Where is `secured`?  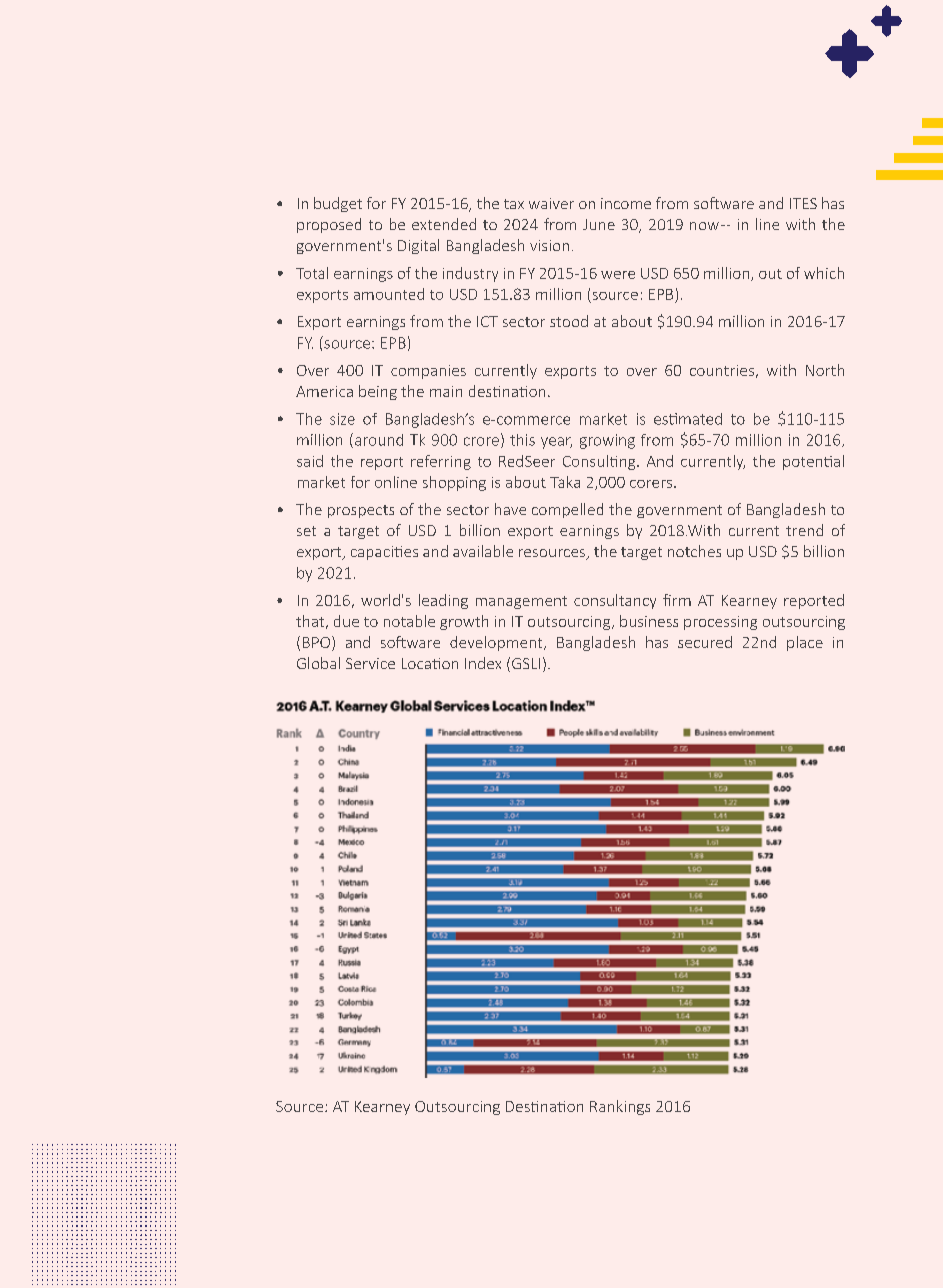
secured is located at coordinates (705, 642).
